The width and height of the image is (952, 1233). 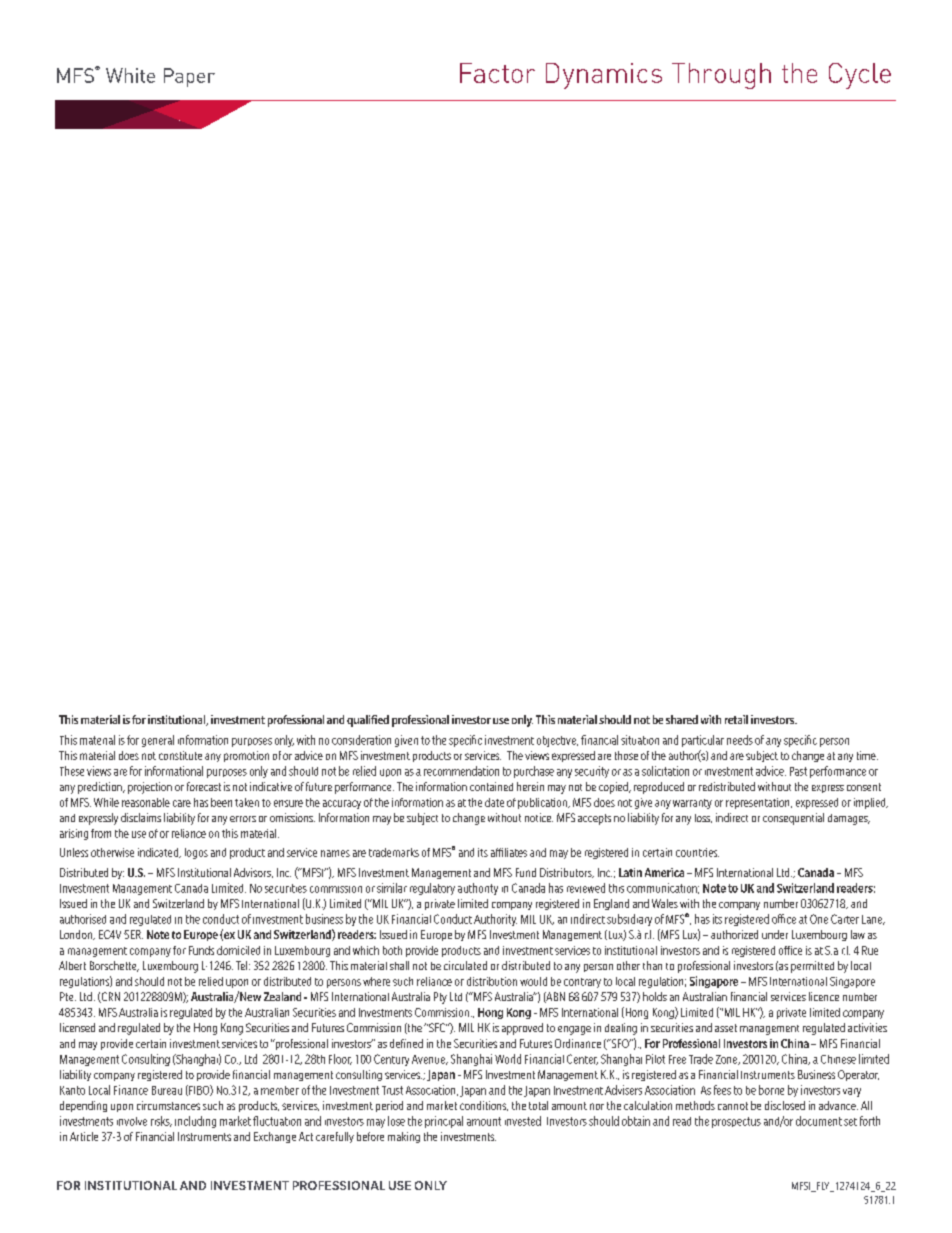 I want to click on Through, so click(x=721, y=76).
